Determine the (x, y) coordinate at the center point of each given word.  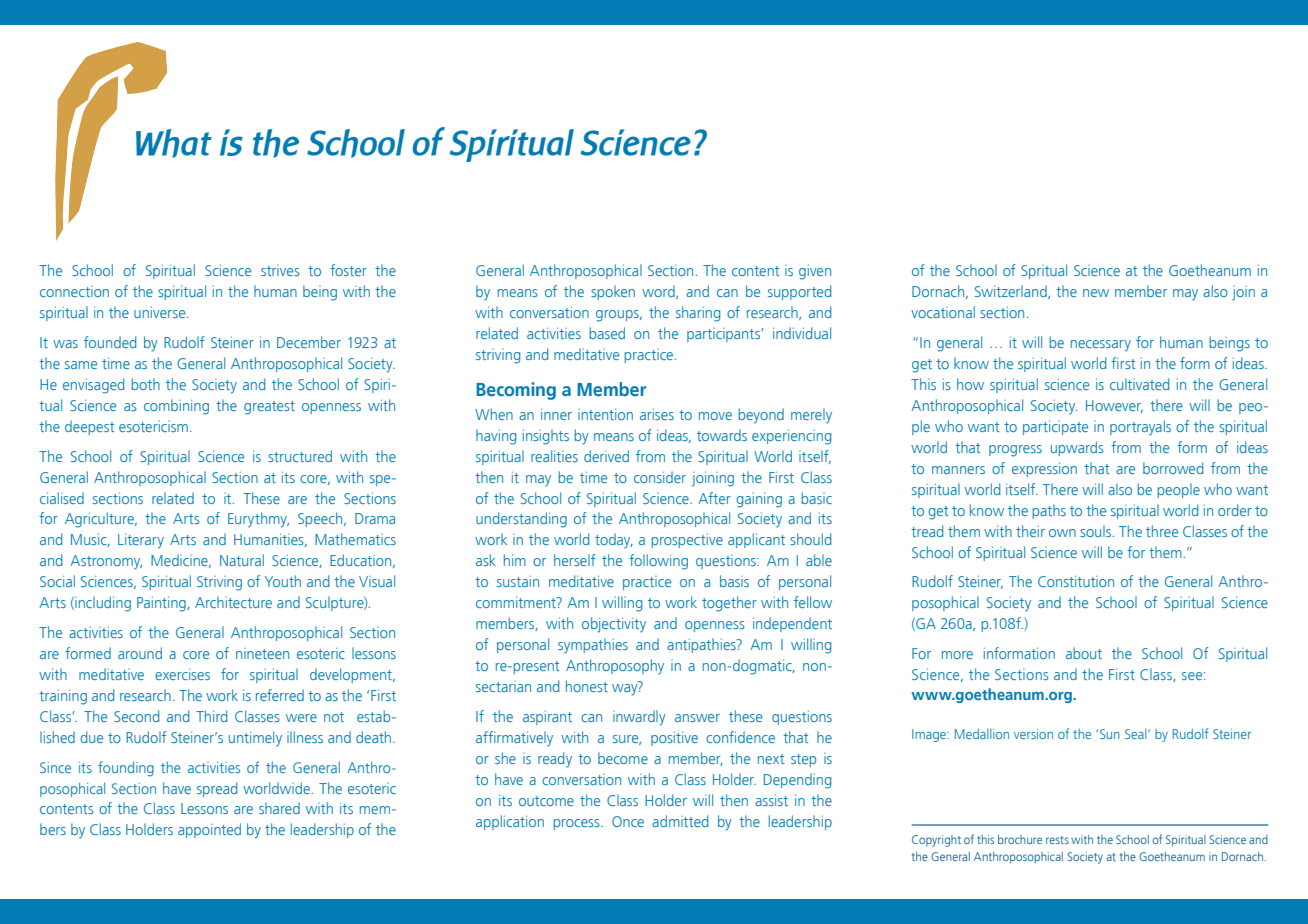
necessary (1101, 346)
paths (1049, 511)
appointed (209, 830)
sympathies (593, 645)
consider (660, 477)
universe (161, 312)
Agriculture (100, 520)
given (815, 272)
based (607, 333)
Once (628, 821)
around (140, 653)
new (1096, 293)
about (1084, 653)
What (174, 143)
